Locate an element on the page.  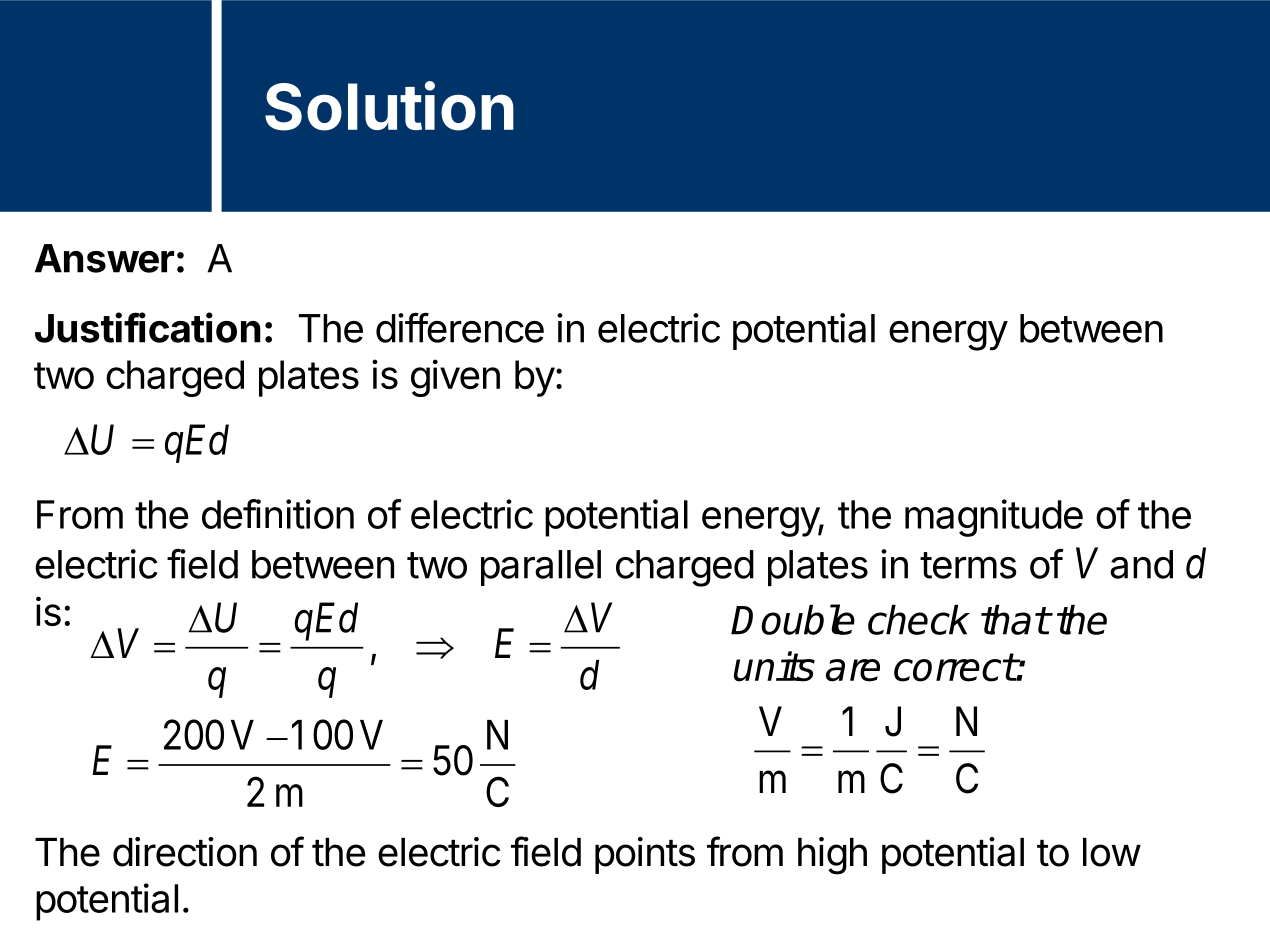
definition is located at coordinates (278, 514).
